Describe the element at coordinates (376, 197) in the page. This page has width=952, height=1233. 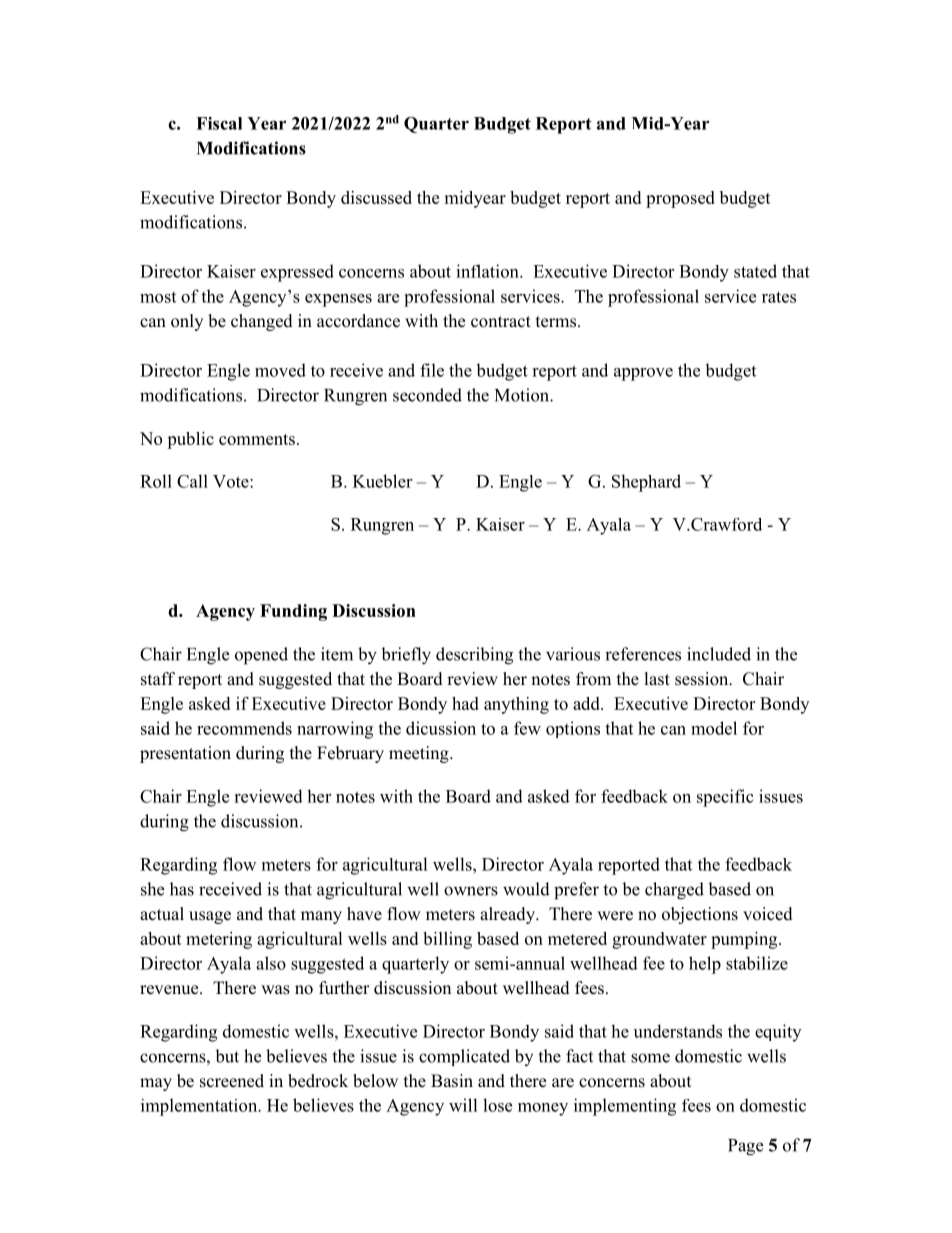
I see `discussed` at that location.
